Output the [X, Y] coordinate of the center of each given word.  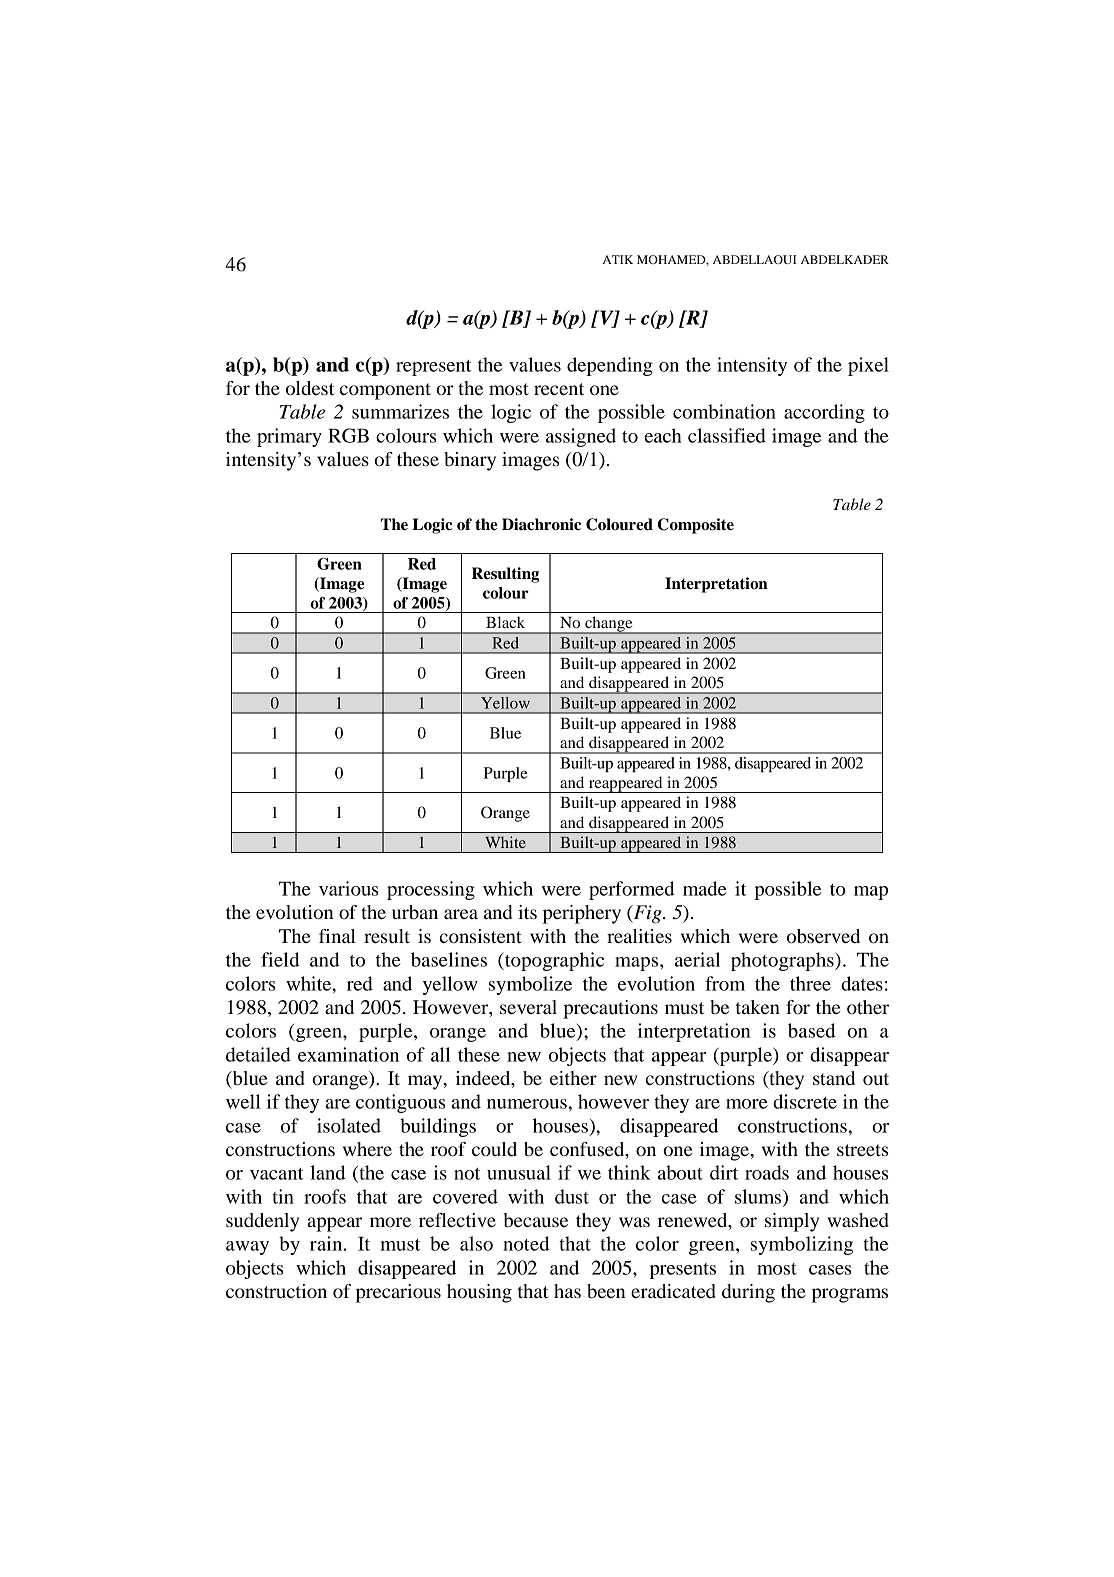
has [567, 1291]
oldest [310, 388]
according [824, 413]
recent [559, 389]
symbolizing [802, 1245]
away [247, 1248]
